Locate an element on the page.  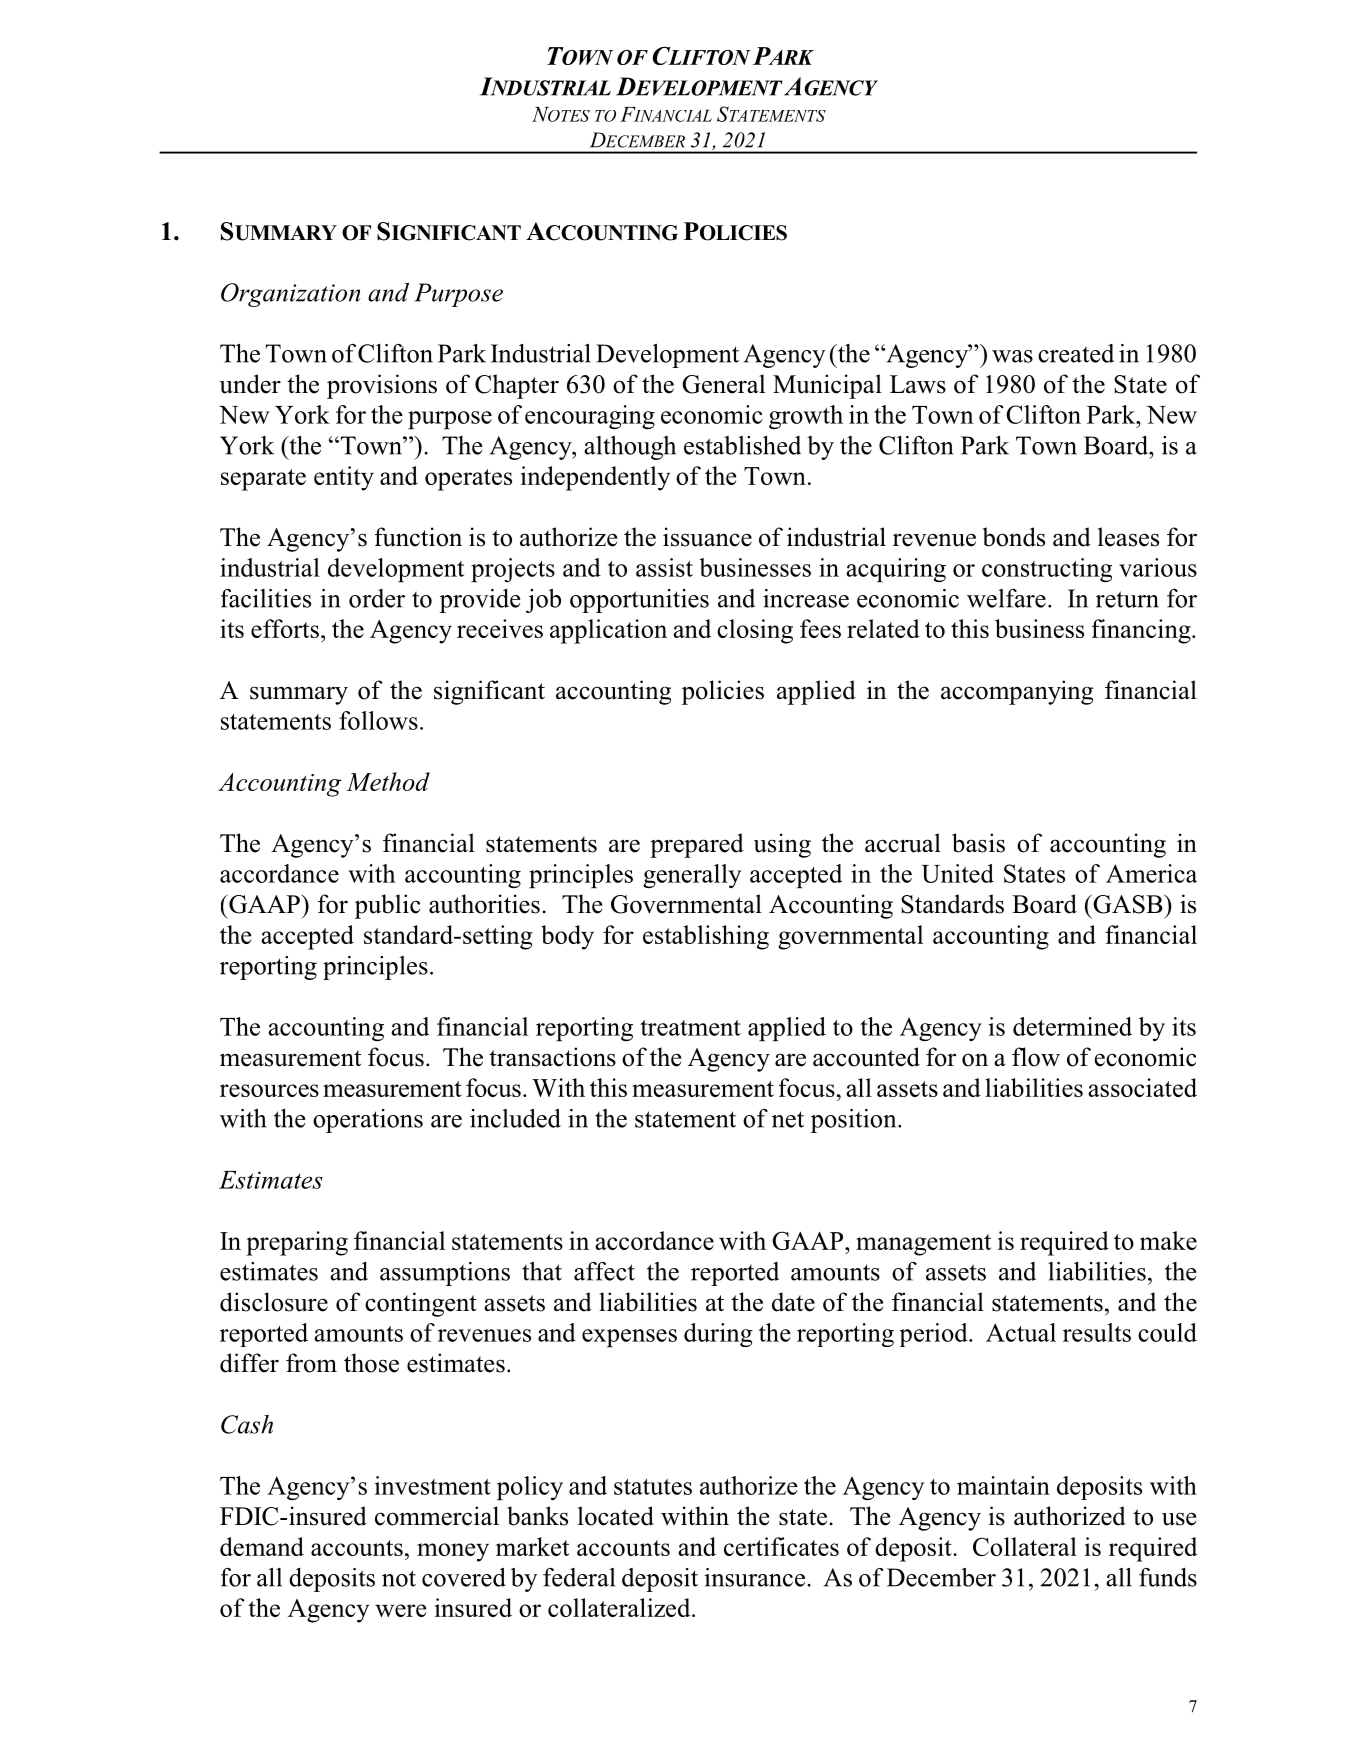
insurance is located at coordinates (754, 1577).
